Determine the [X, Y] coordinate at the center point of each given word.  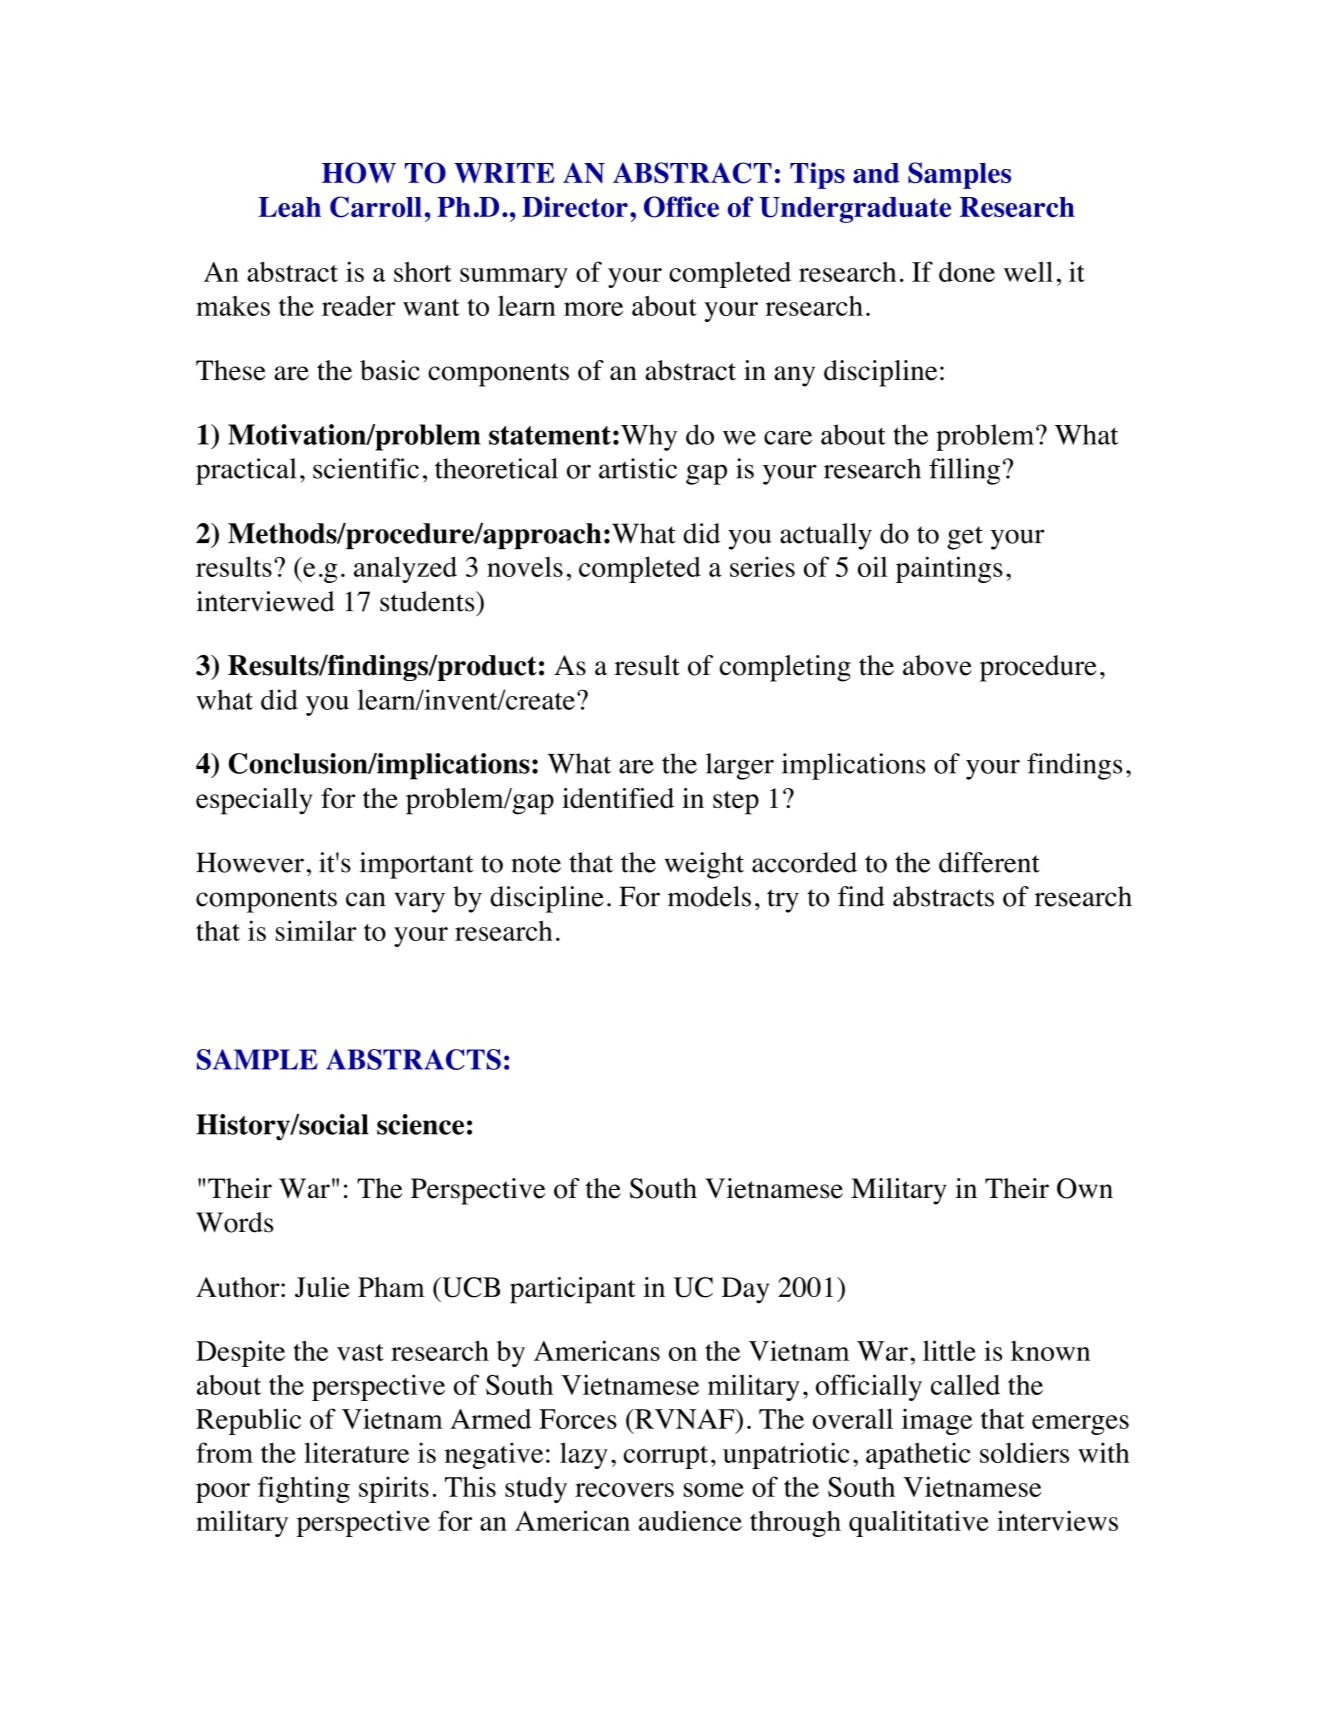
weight [704, 865]
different [989, 862]
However [250, 862]
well [1028, 271]
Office [681, 207]
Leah [289, 207]
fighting [304, 1489]
